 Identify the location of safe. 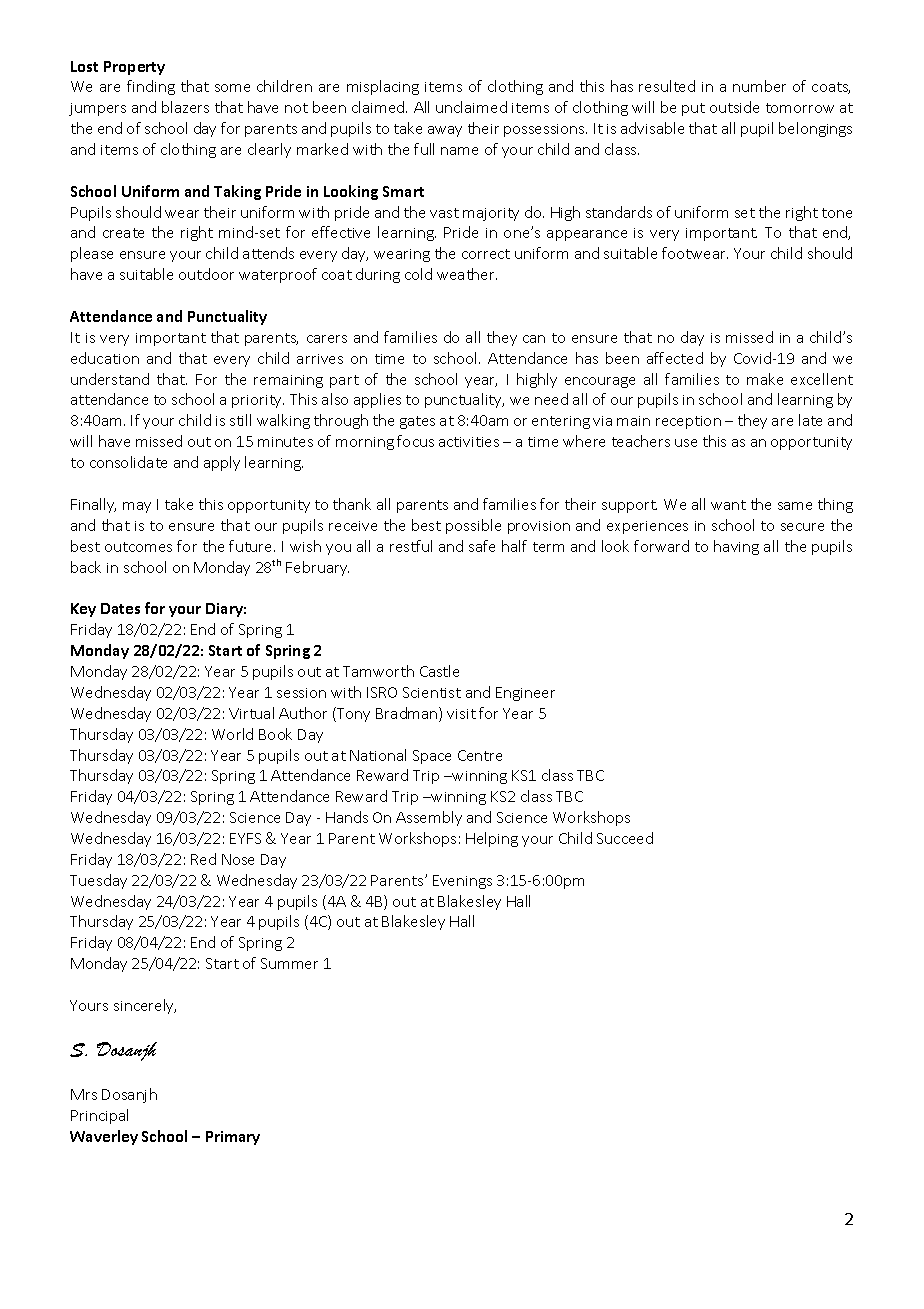
(482, 546).
